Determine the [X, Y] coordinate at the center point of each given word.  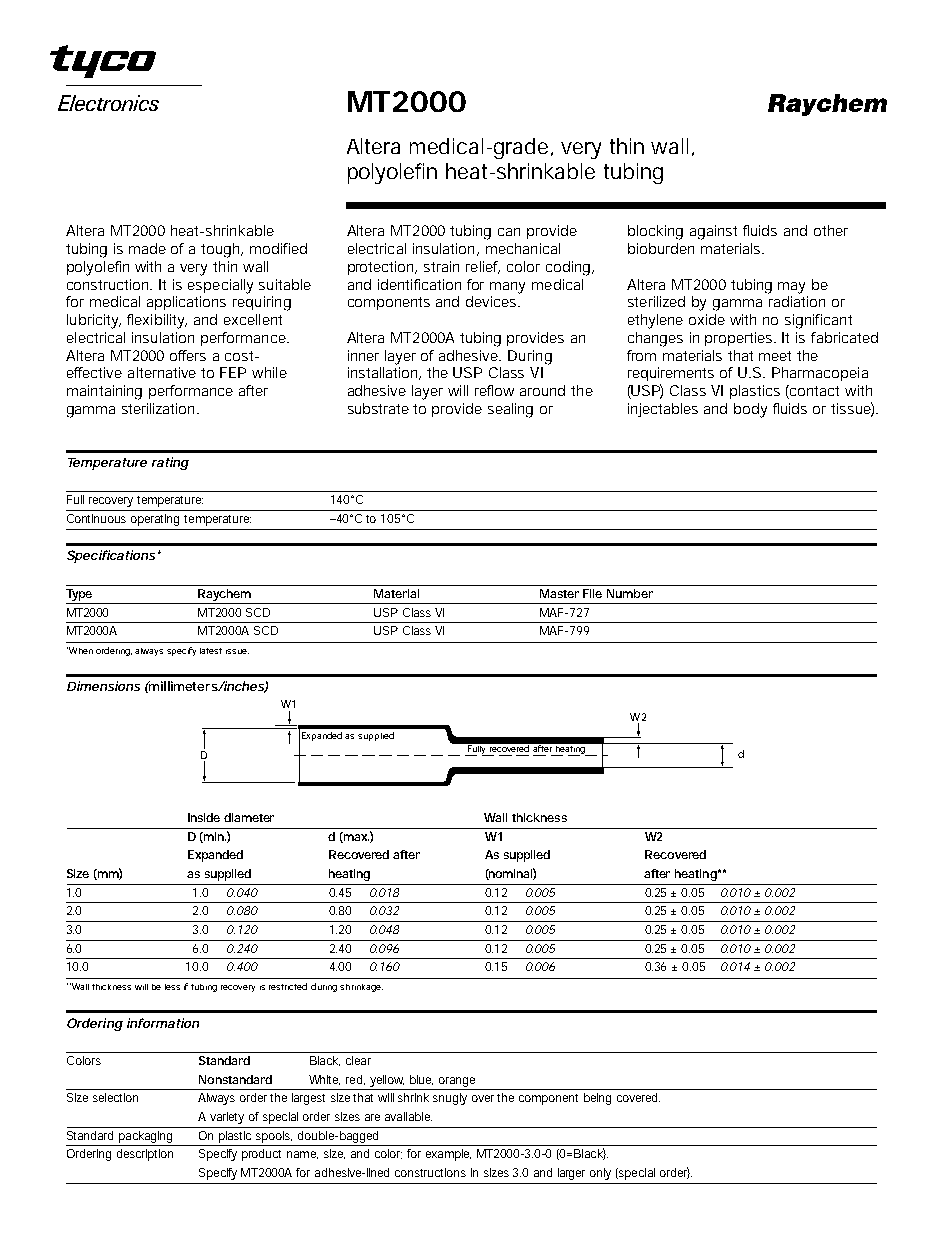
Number [630, 593]
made [147, 248]
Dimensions [103, 686]
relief [483, 267]
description [145, 1155]
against [713, 232]
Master [559, 593]
